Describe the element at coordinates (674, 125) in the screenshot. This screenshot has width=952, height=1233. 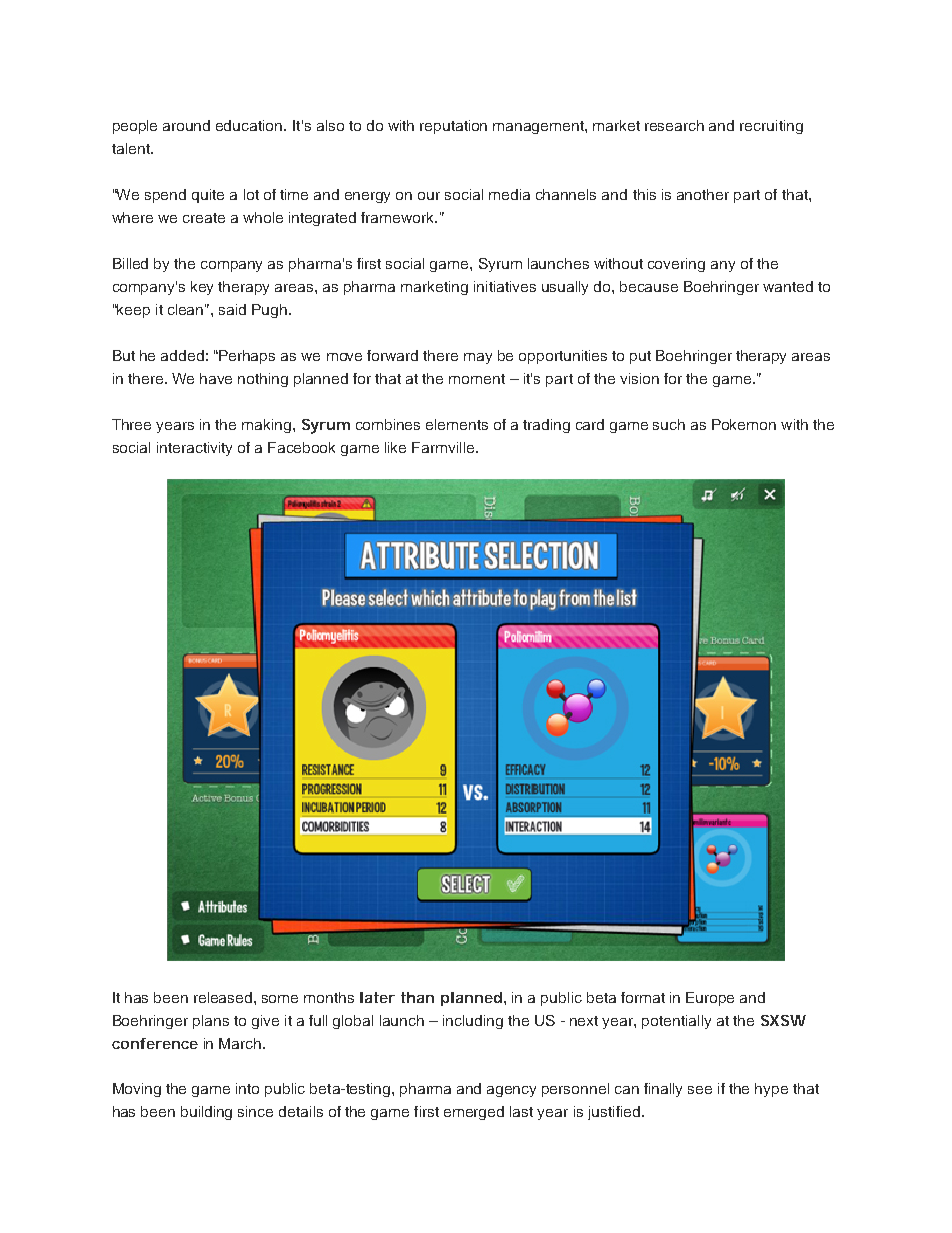
I see `research` at that location.
